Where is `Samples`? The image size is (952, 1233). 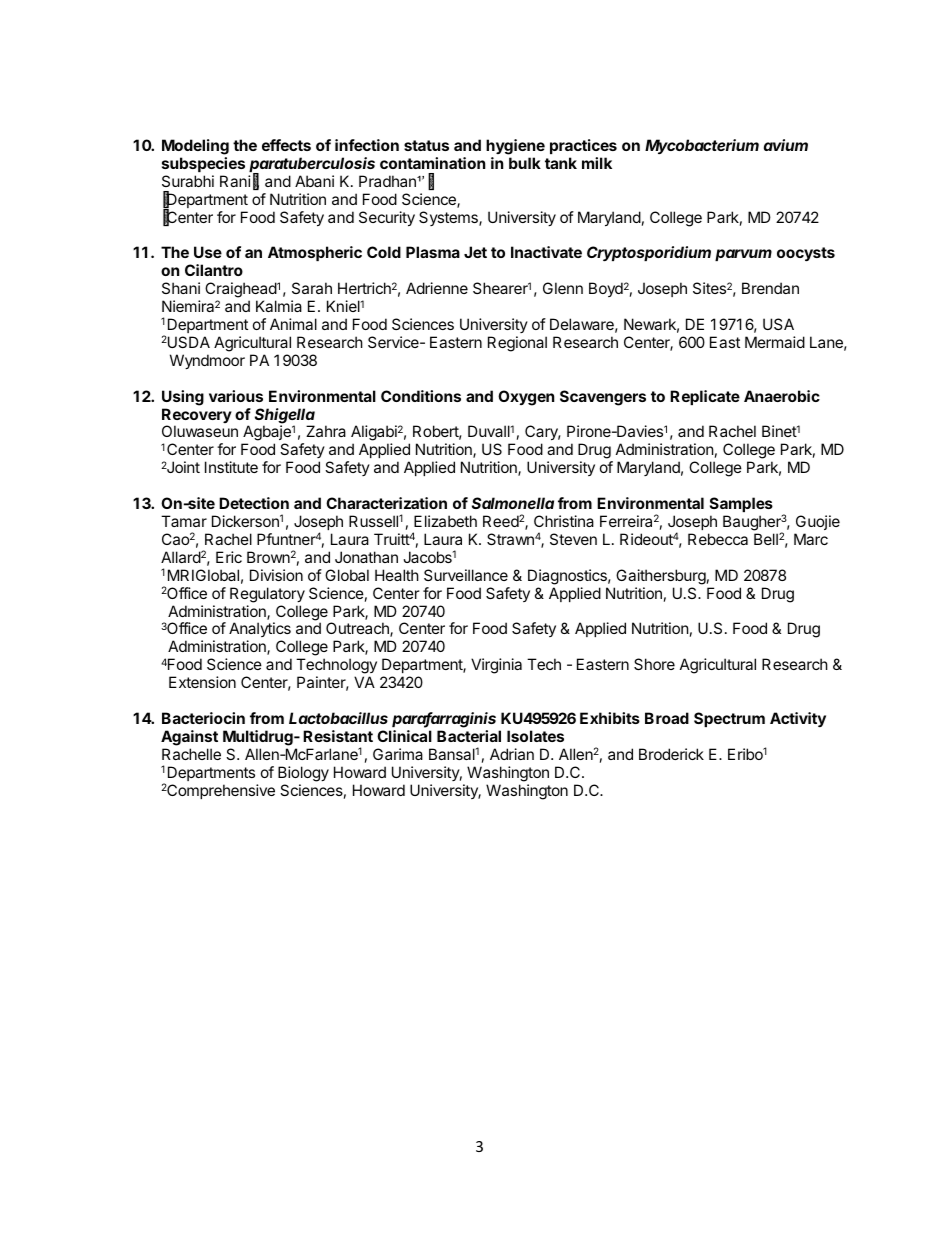 Samples is located at coordinates (741, 504).
